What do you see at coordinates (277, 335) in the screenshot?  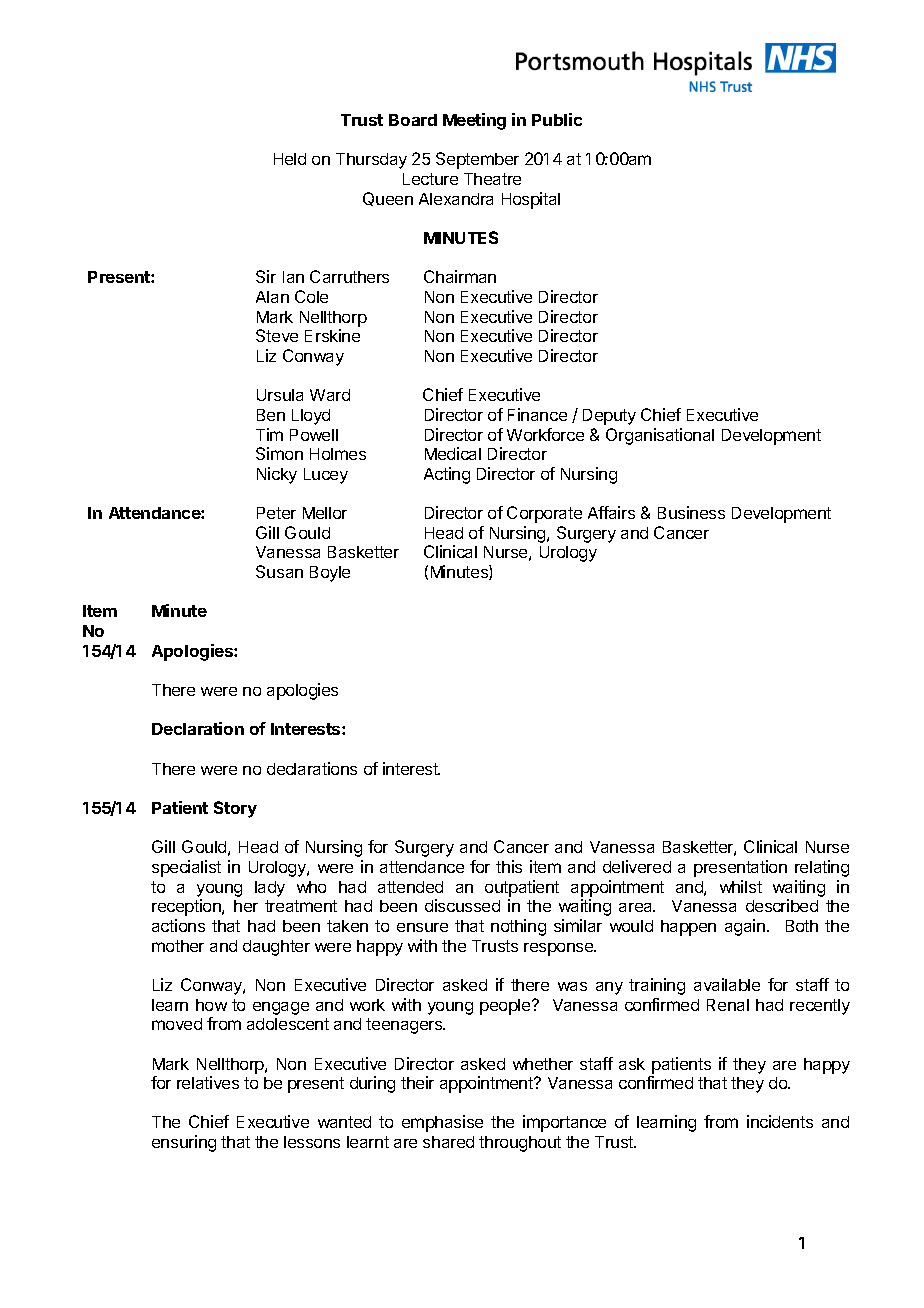 I see `Steve` at bounding box center [277, 335].
